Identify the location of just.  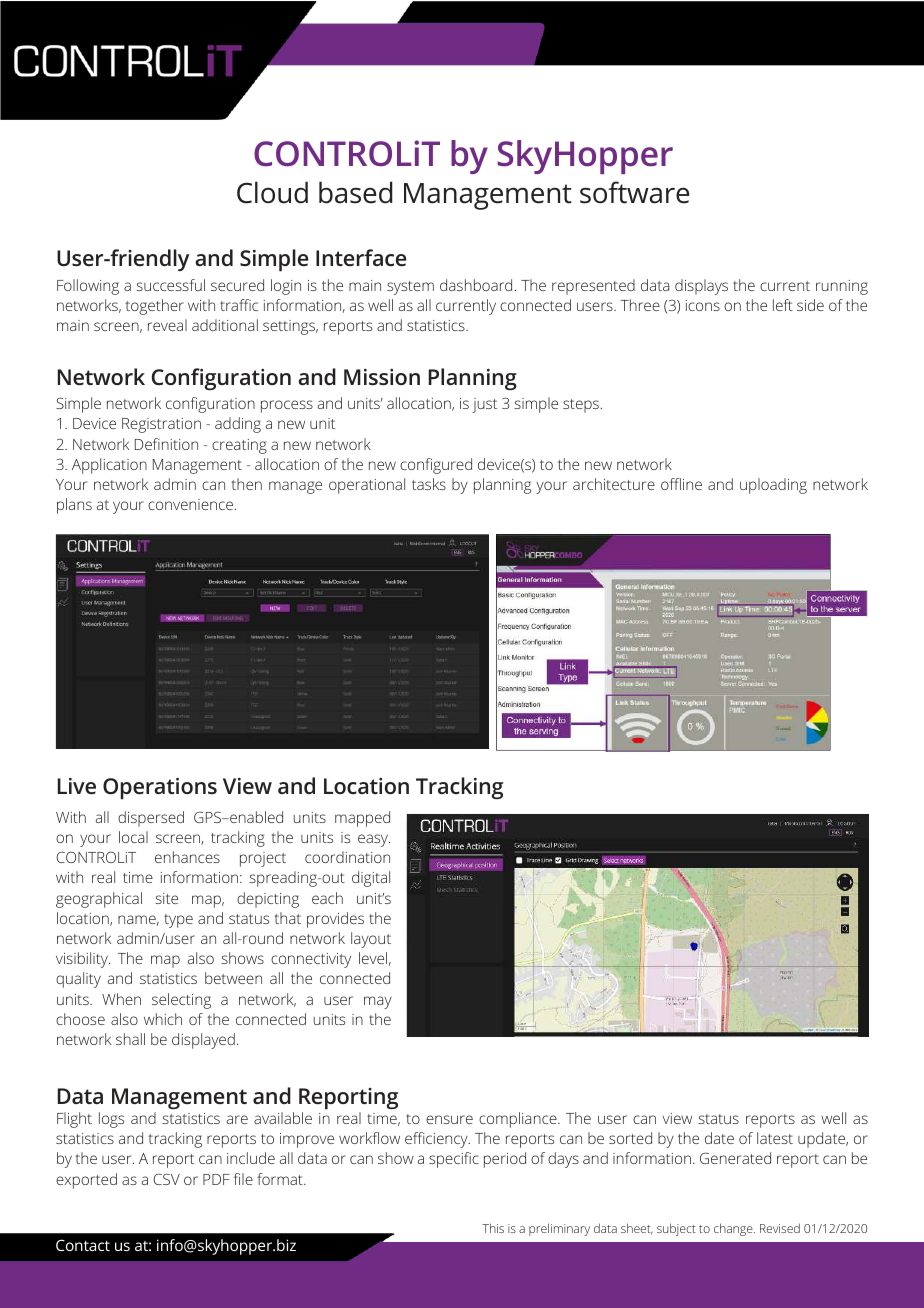
(484, 405).
